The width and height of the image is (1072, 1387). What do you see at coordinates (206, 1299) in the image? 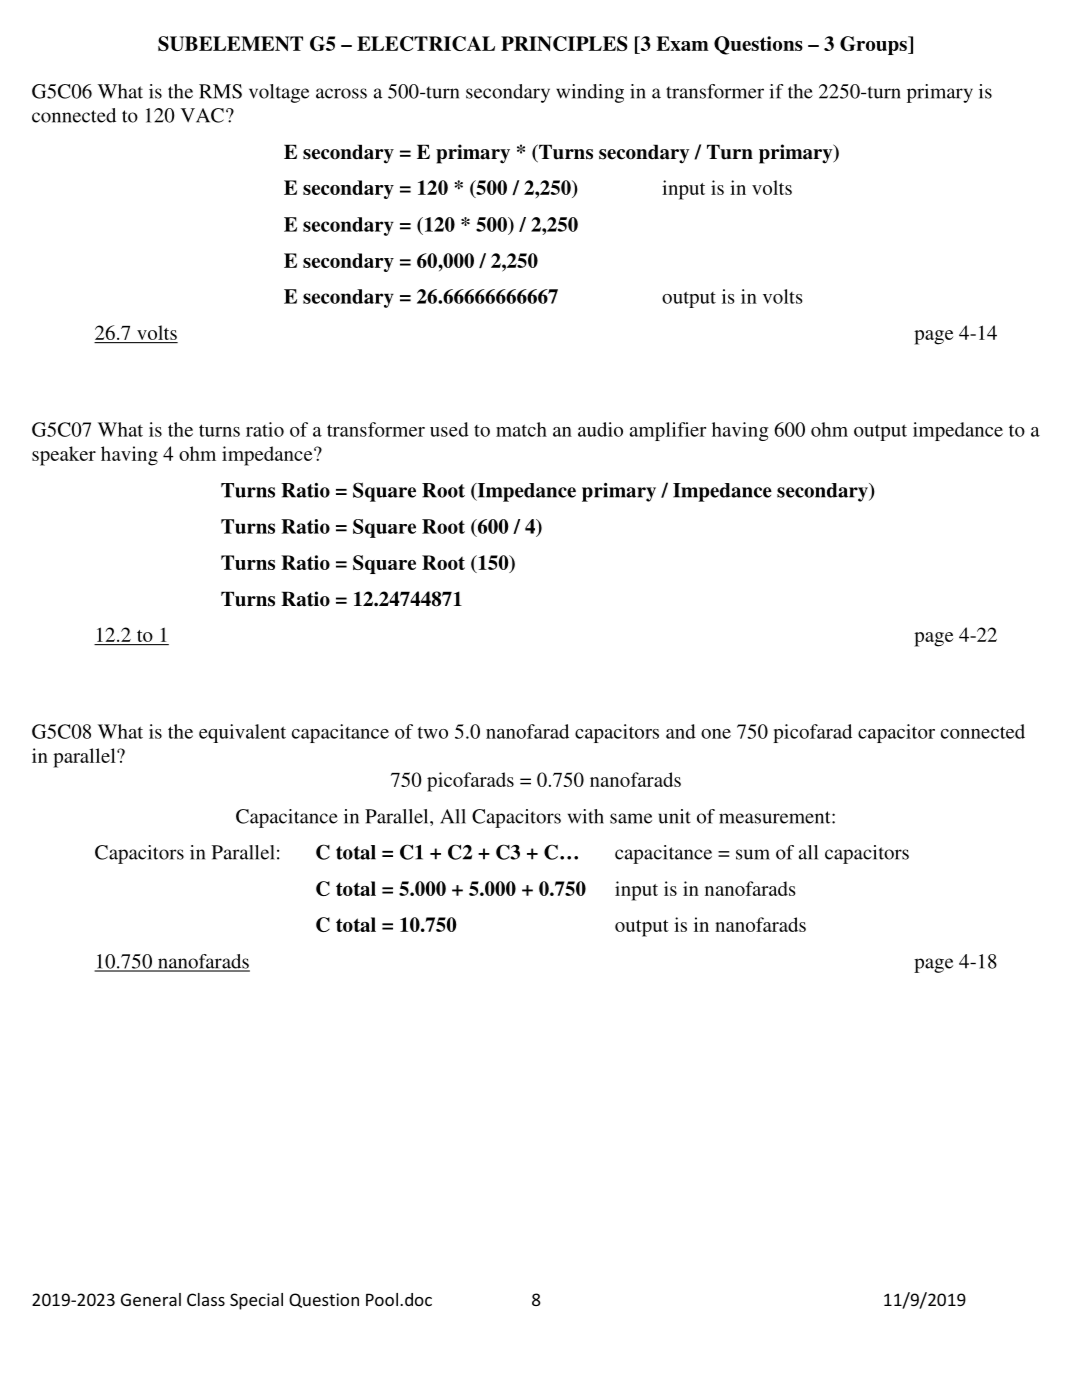
I see `Class` at bounding box center [206, 1299].
